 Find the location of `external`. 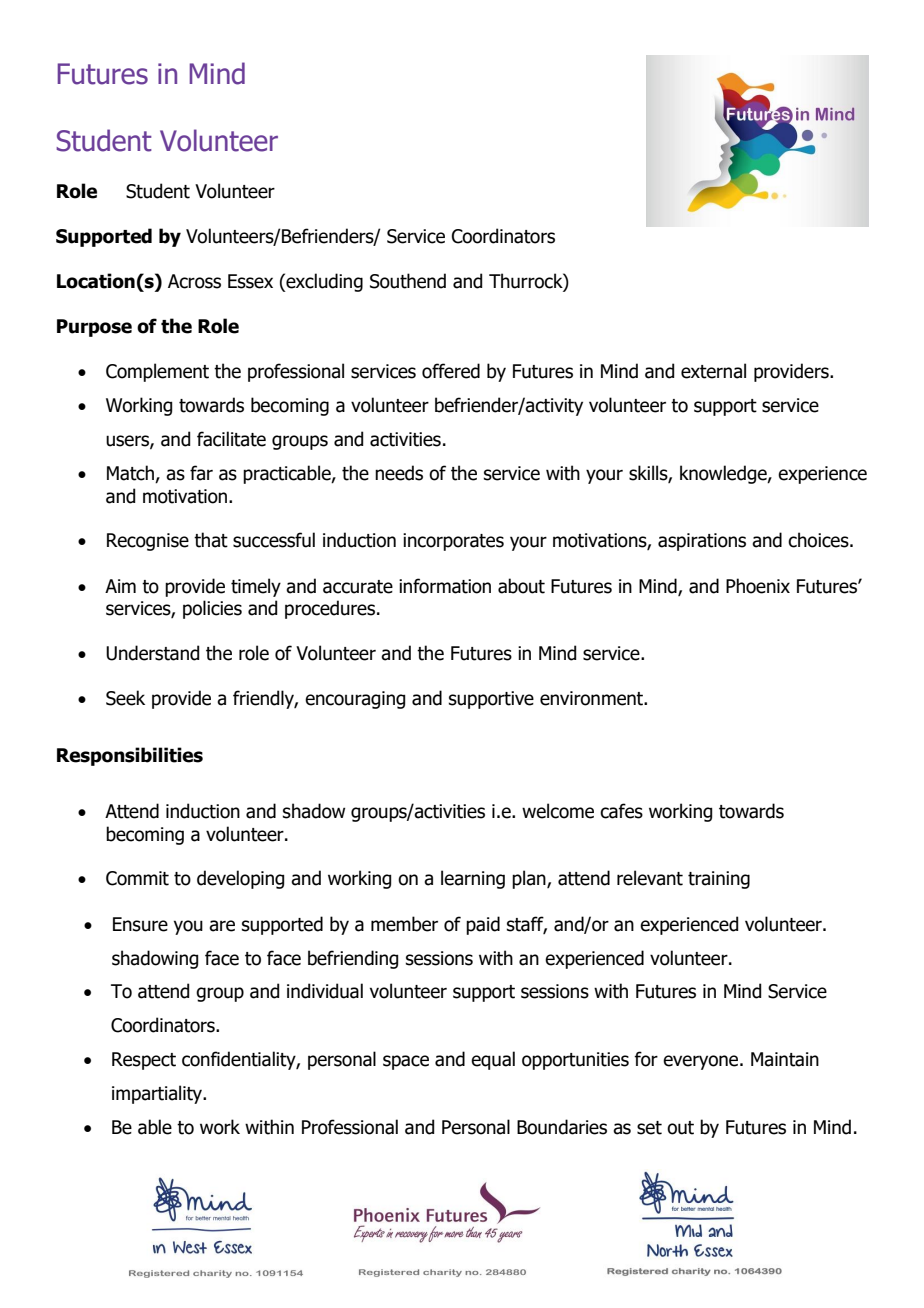

external is located at coordinates (713, 371).
